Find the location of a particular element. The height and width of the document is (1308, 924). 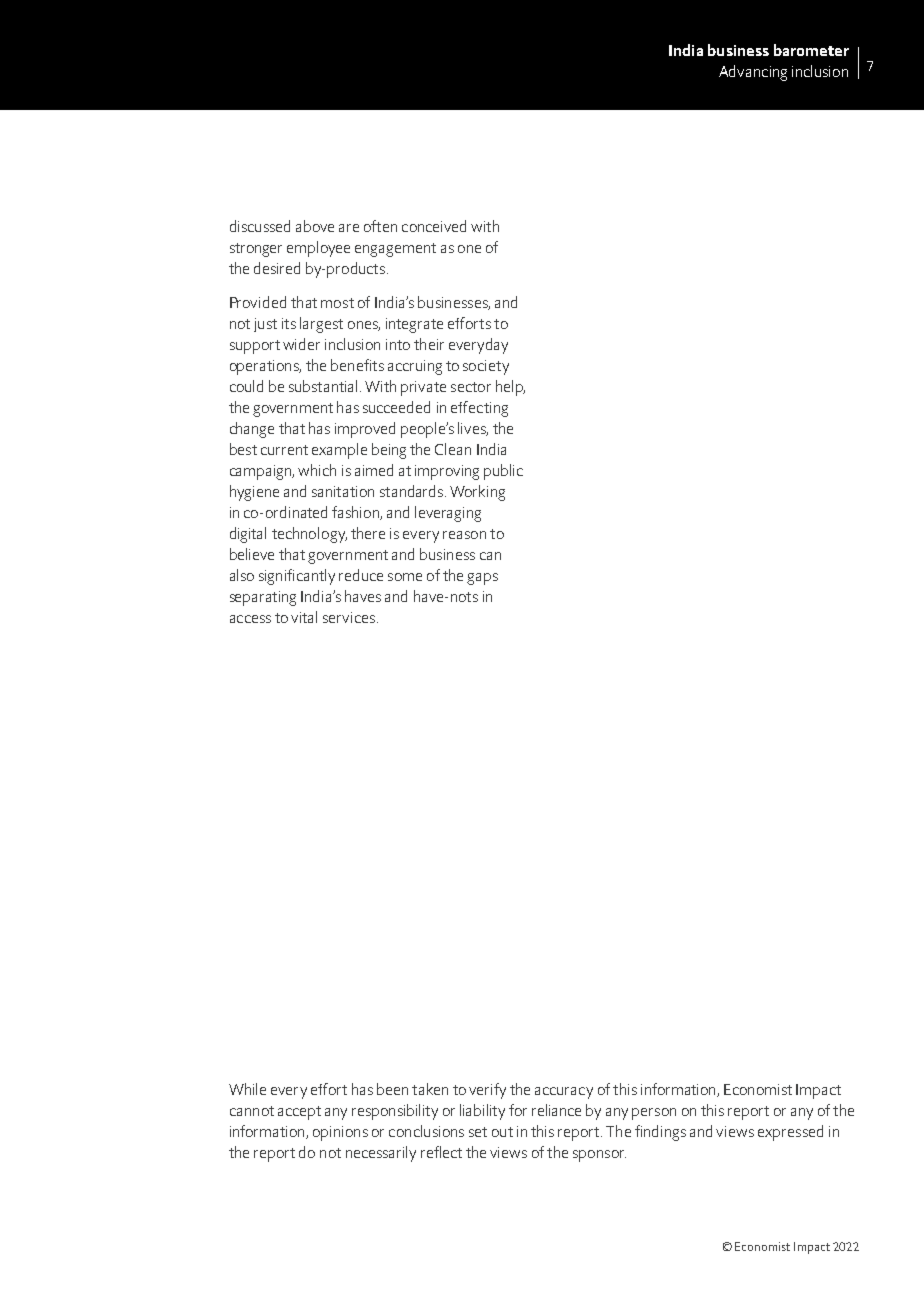

vital is located at coordinates (304, 617).
